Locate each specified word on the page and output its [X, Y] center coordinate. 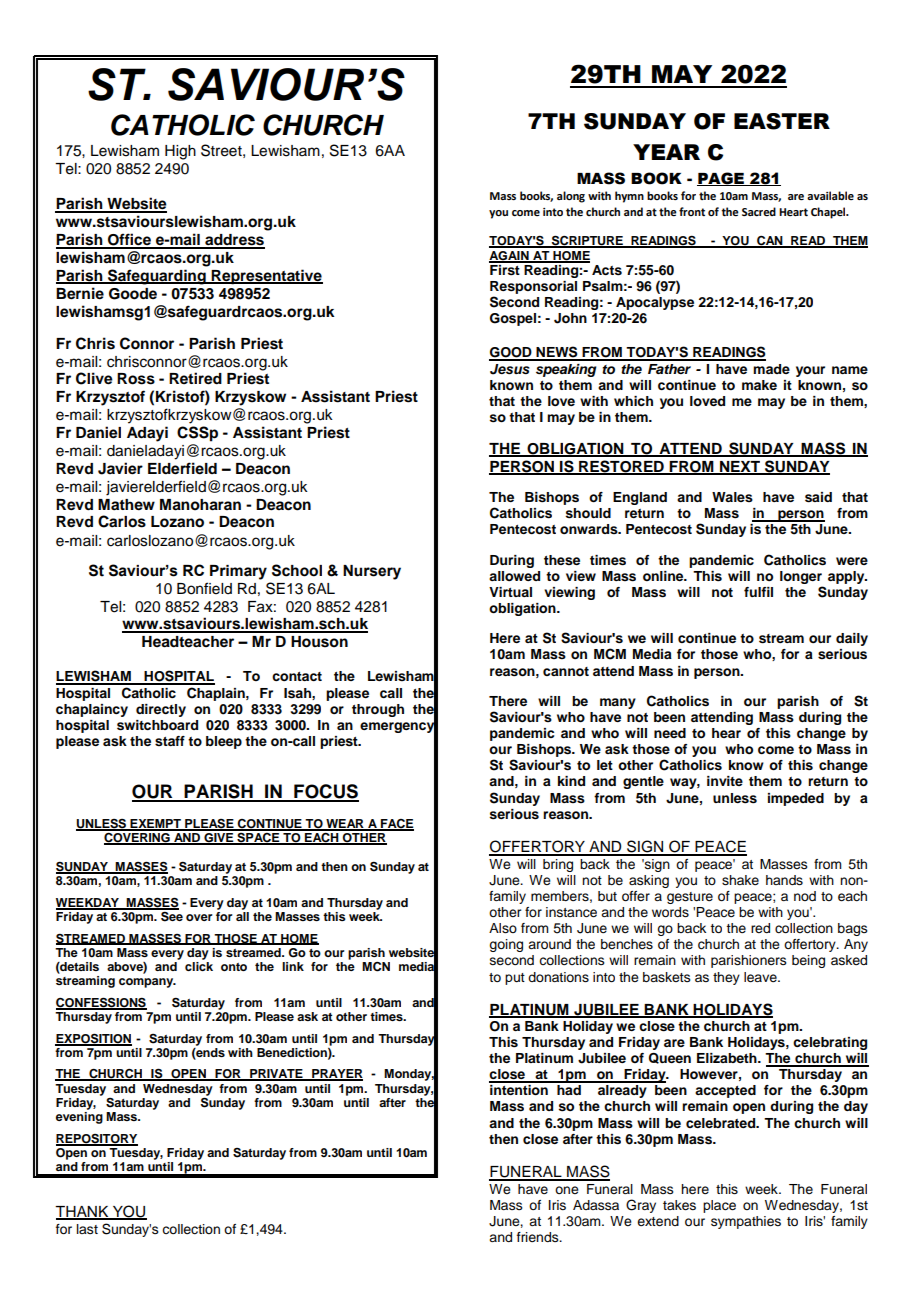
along [571, 197]
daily [852, 639]
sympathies [746, 1222]
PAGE [722, 179]
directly [161, 710]
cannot [566, 671]
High [180, 152]
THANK [83, 1213]
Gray [641, 1206]
